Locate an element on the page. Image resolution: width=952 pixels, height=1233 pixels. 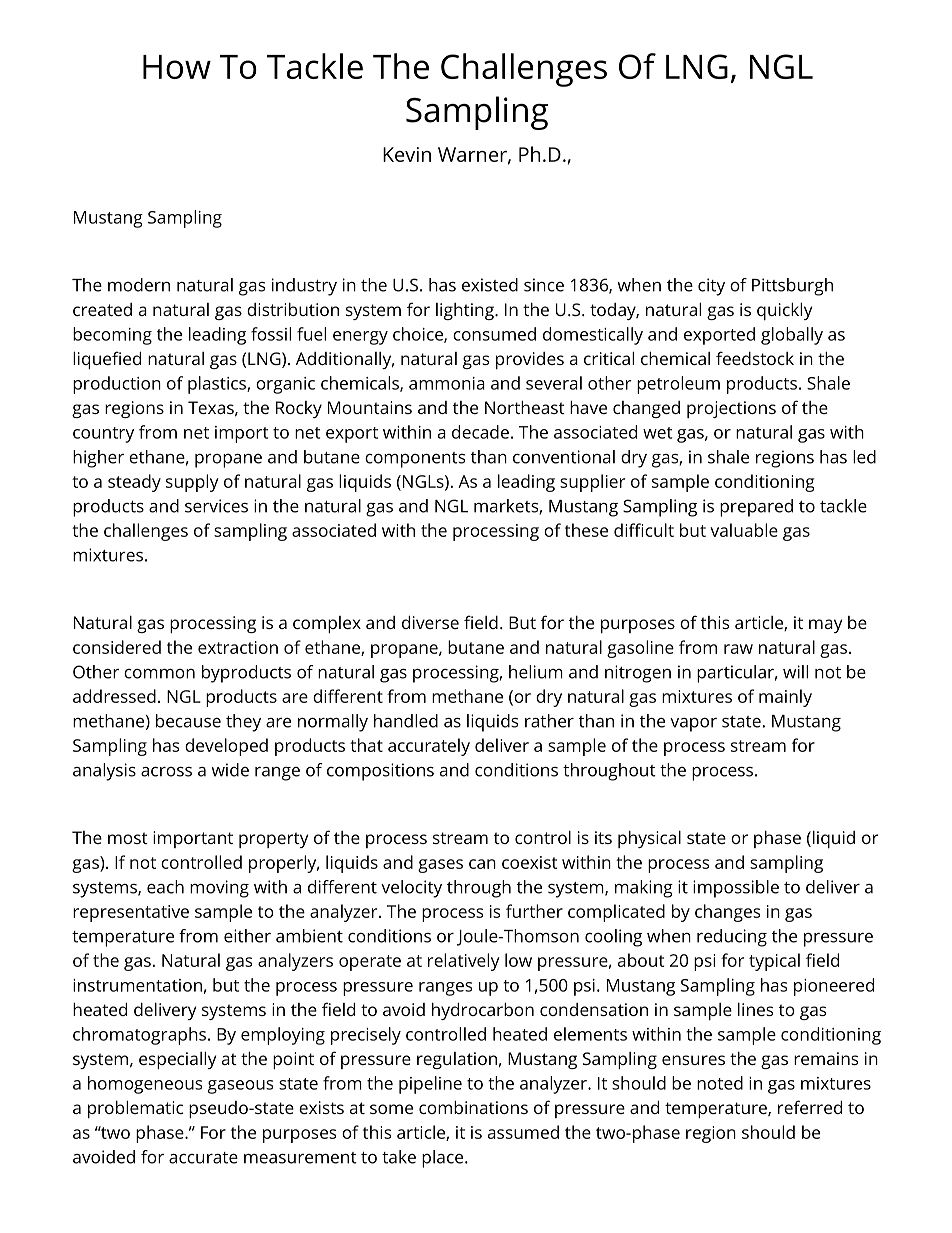
problematic is located at coordinates (135, 1109).
